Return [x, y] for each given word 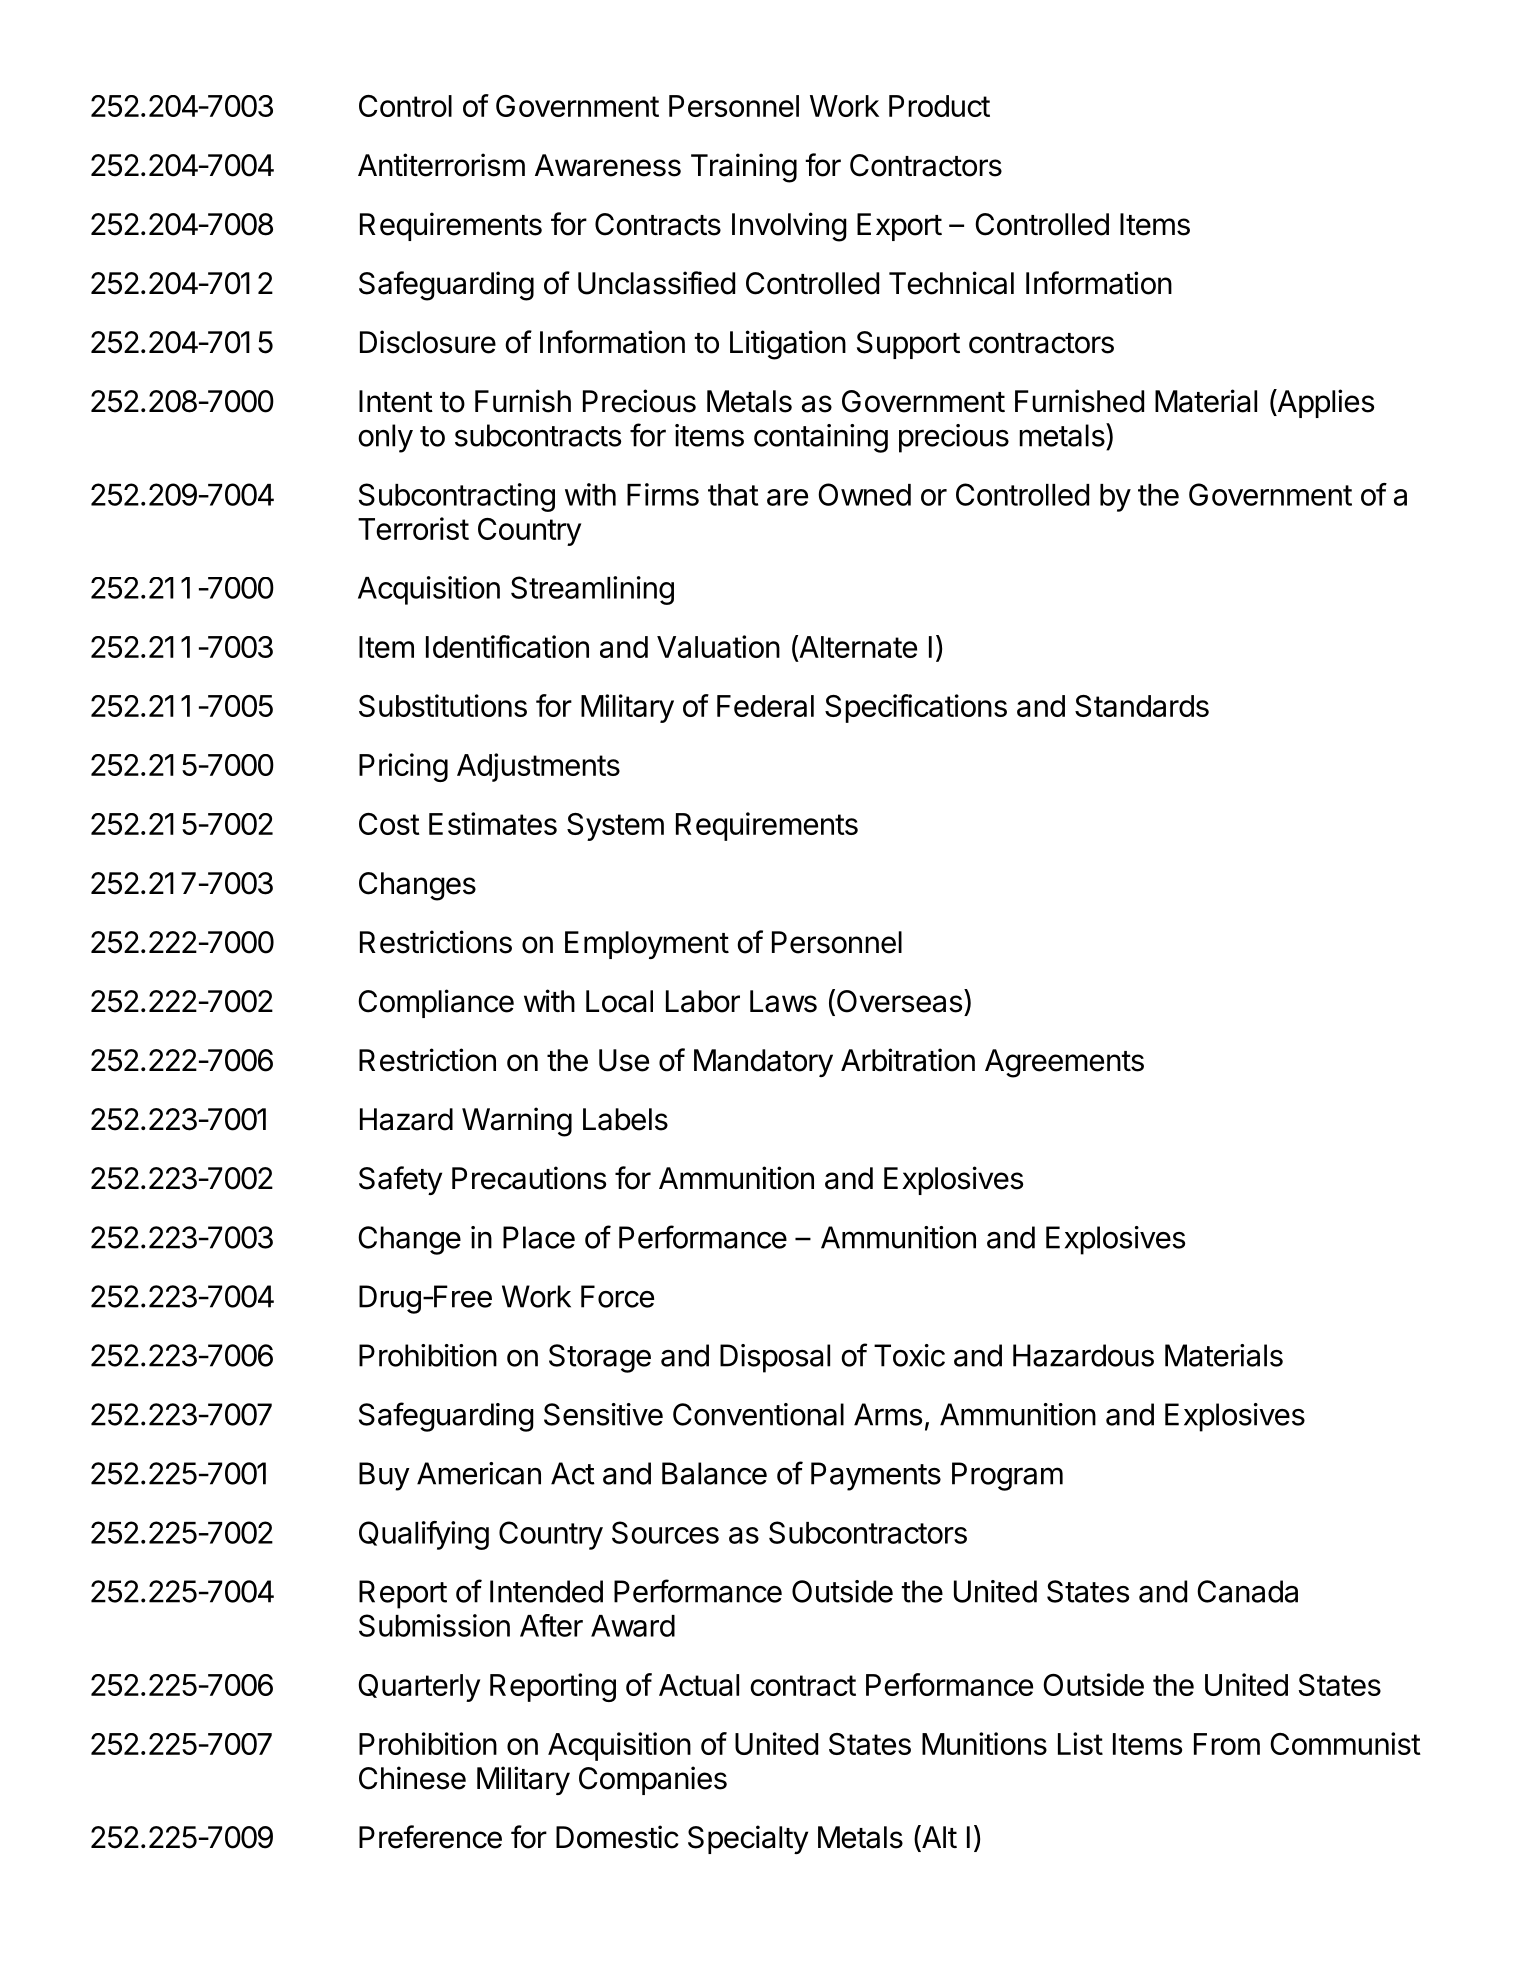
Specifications [916, 708]
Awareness [608, 165]
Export [899, 227]
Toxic [909, 1355]
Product [939, 106]
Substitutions [443, 705]
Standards [1142, 706]
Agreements [1064, 1063]
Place [539, 1237]
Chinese [412, 1778]
